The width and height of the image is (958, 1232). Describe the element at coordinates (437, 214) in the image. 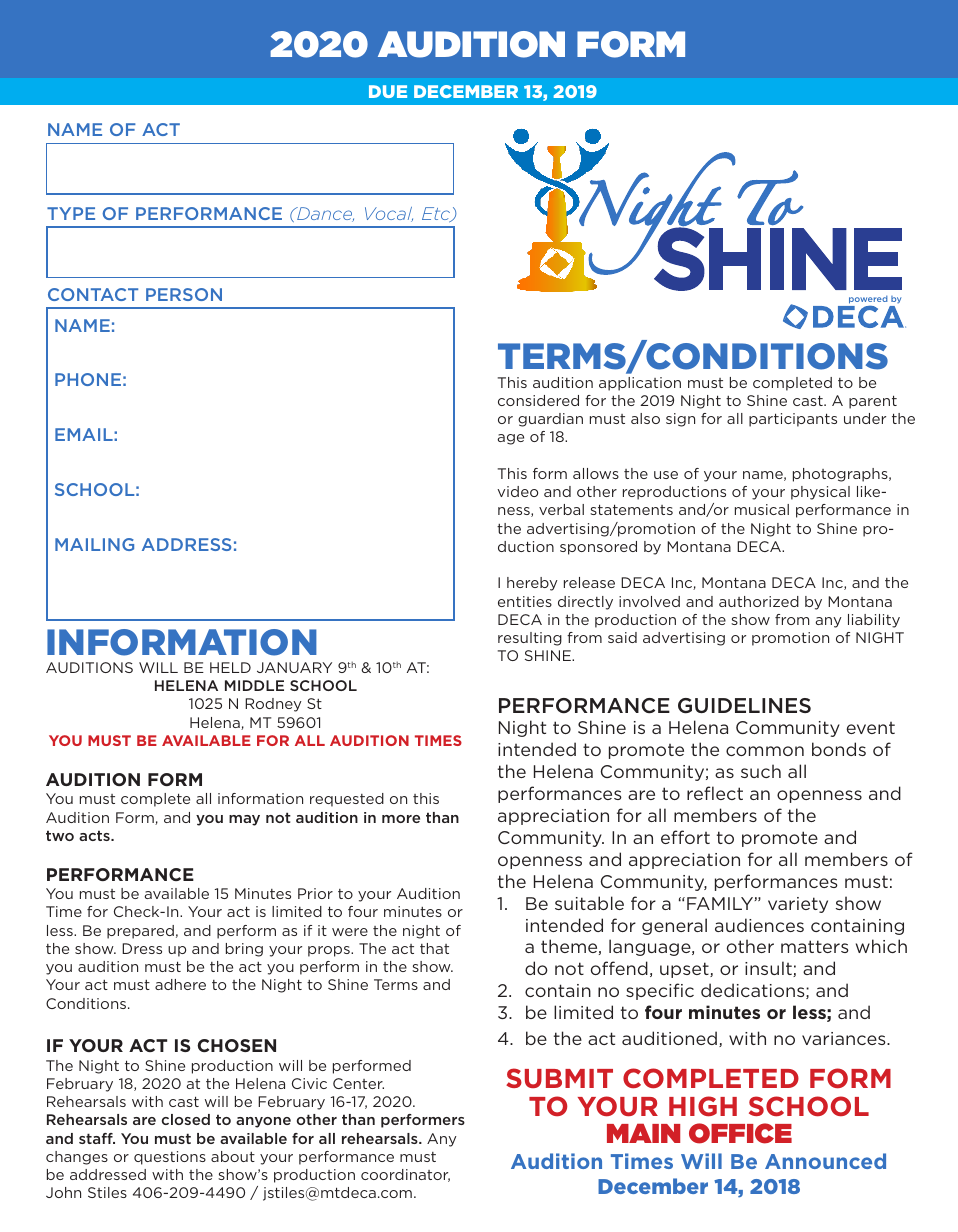

I see `Etc` at that location.
